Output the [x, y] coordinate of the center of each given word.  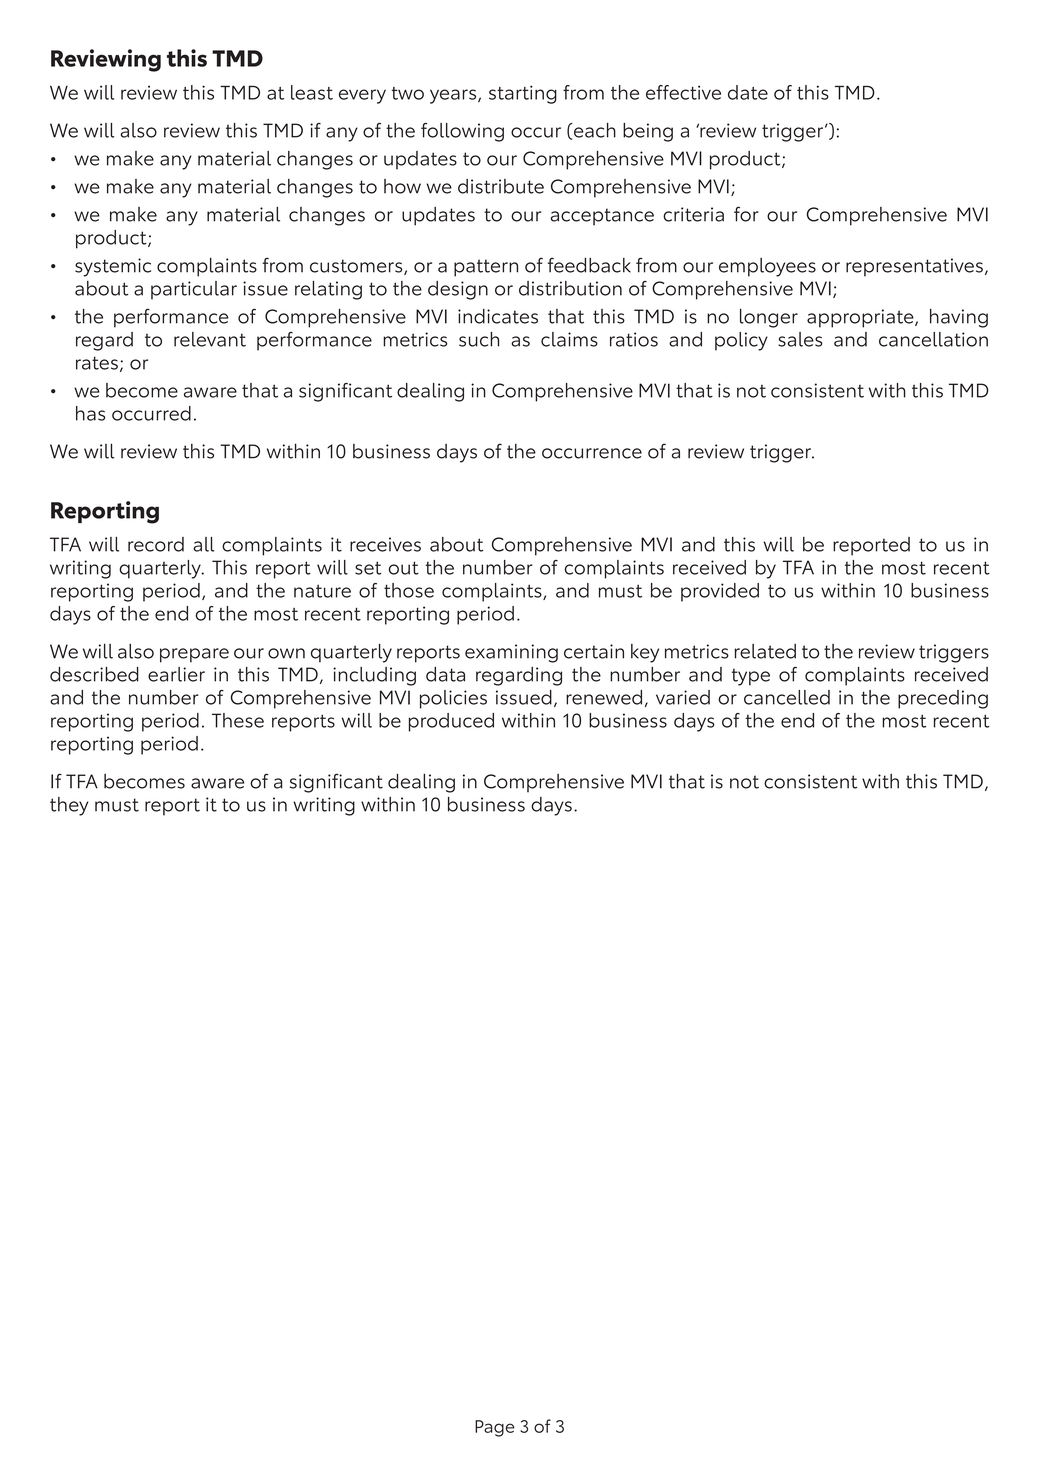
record [156, 544]
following [462, 132]
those [409, 590]
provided [720, 592]
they [69, 806]
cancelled [787, 697]
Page [495, 1428]
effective [683, 92]
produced [451, 722]
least [312, 92]
